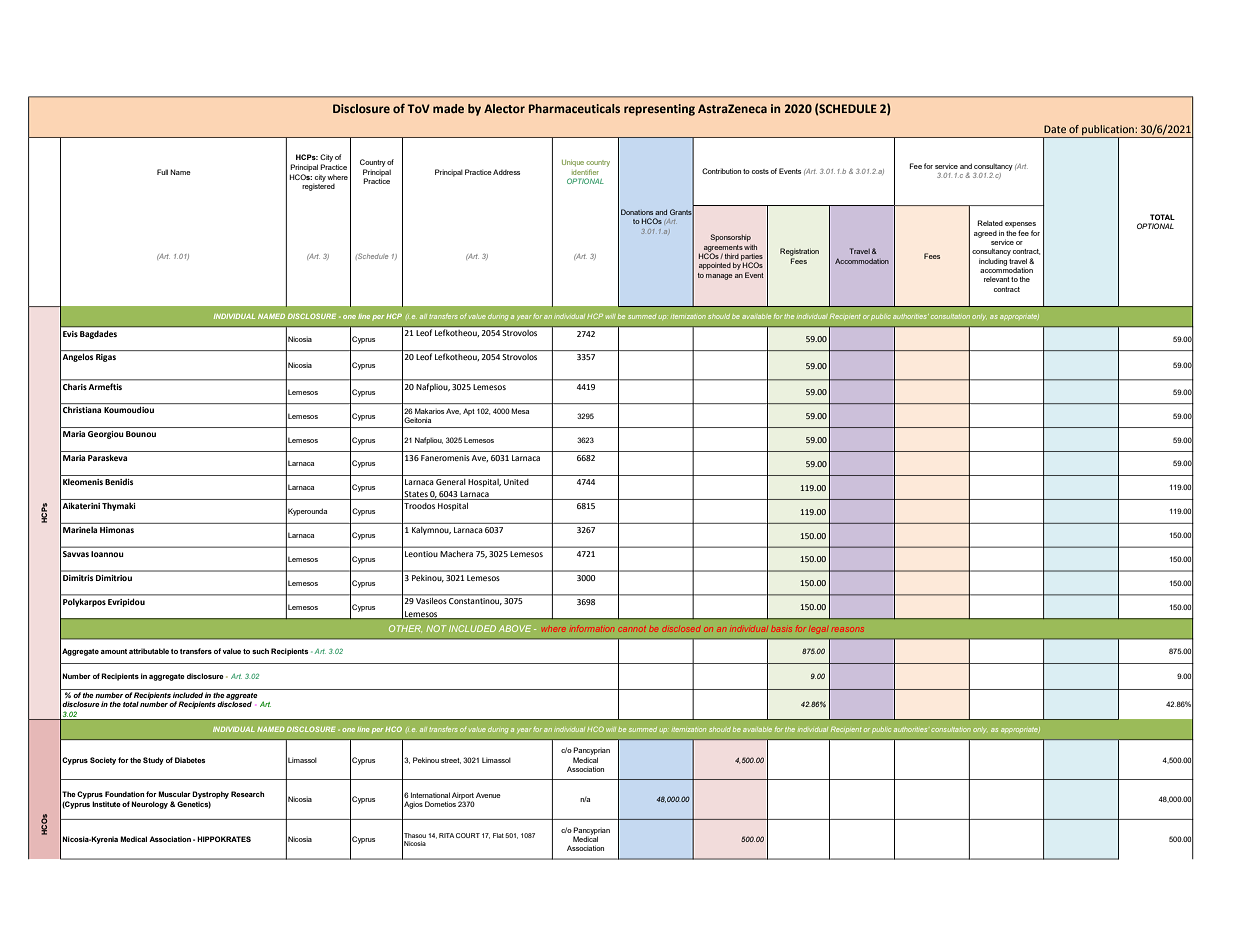  What do you see at coordinates (498, 835) in the screenshot?
I see `Flat` at bounding box center [498, 835].
